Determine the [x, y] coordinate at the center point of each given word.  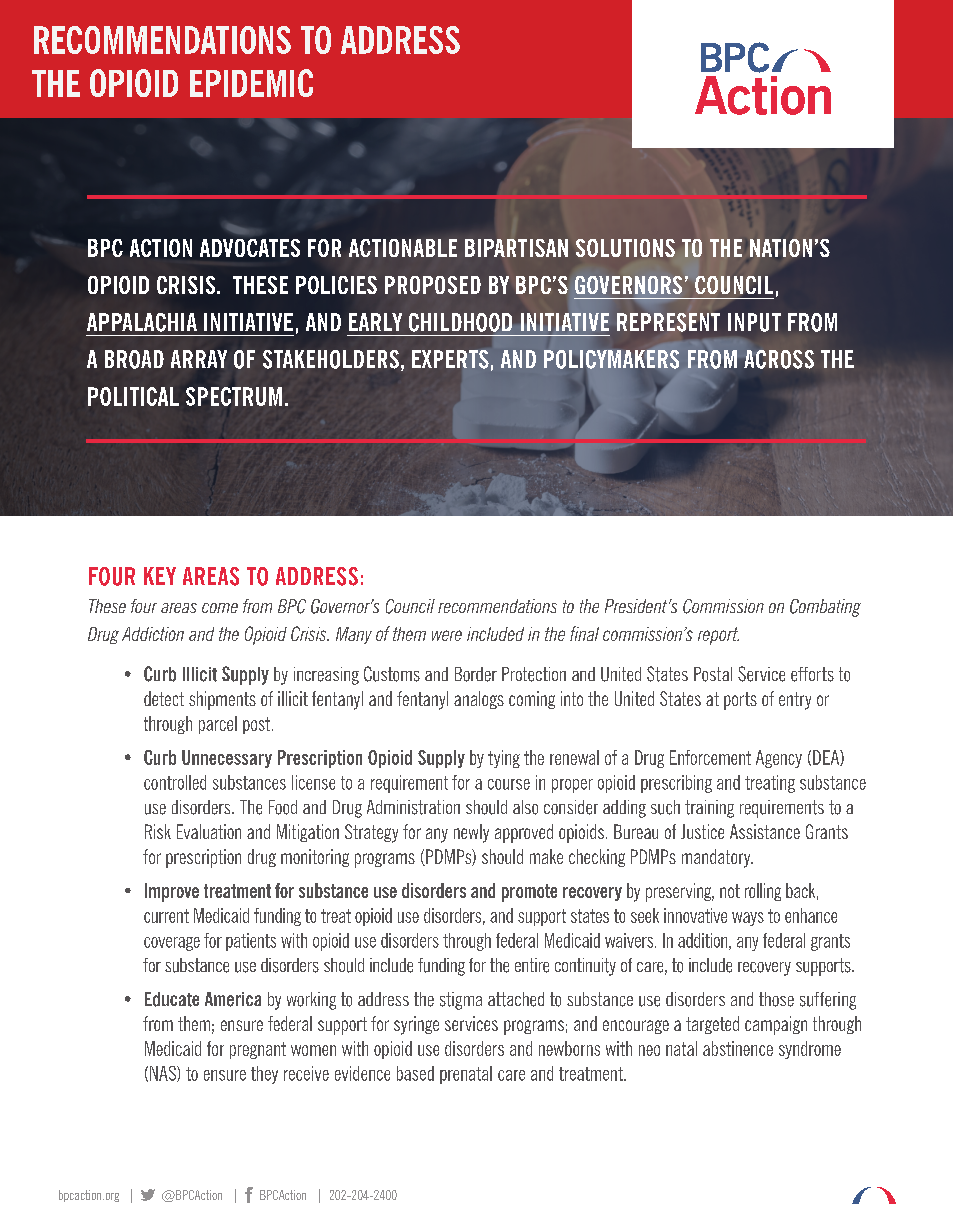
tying [504, 759]
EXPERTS [450, 359]
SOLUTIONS [625, 248]
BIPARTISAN [516, 248]
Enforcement [710, 757]
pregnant [258, 1050]
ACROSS [778, 359]
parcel [218, 725]
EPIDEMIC [251, 83]
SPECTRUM [234, 396]
